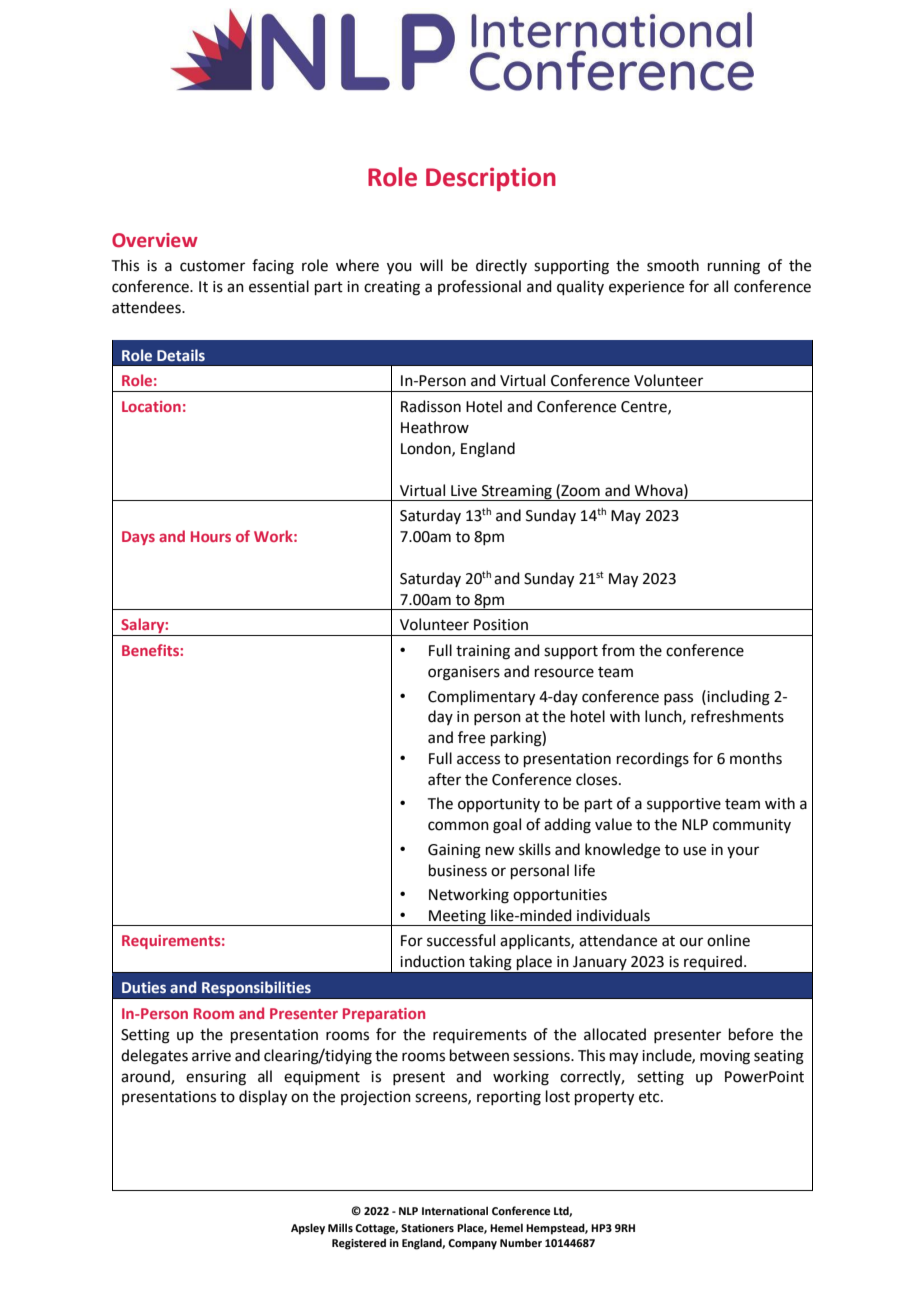 This screenshot has height=1308, width=924. What do you see at coordinates (673, 265) in the screenshot?
I see `smooth` at bounding box center [673, 265].
